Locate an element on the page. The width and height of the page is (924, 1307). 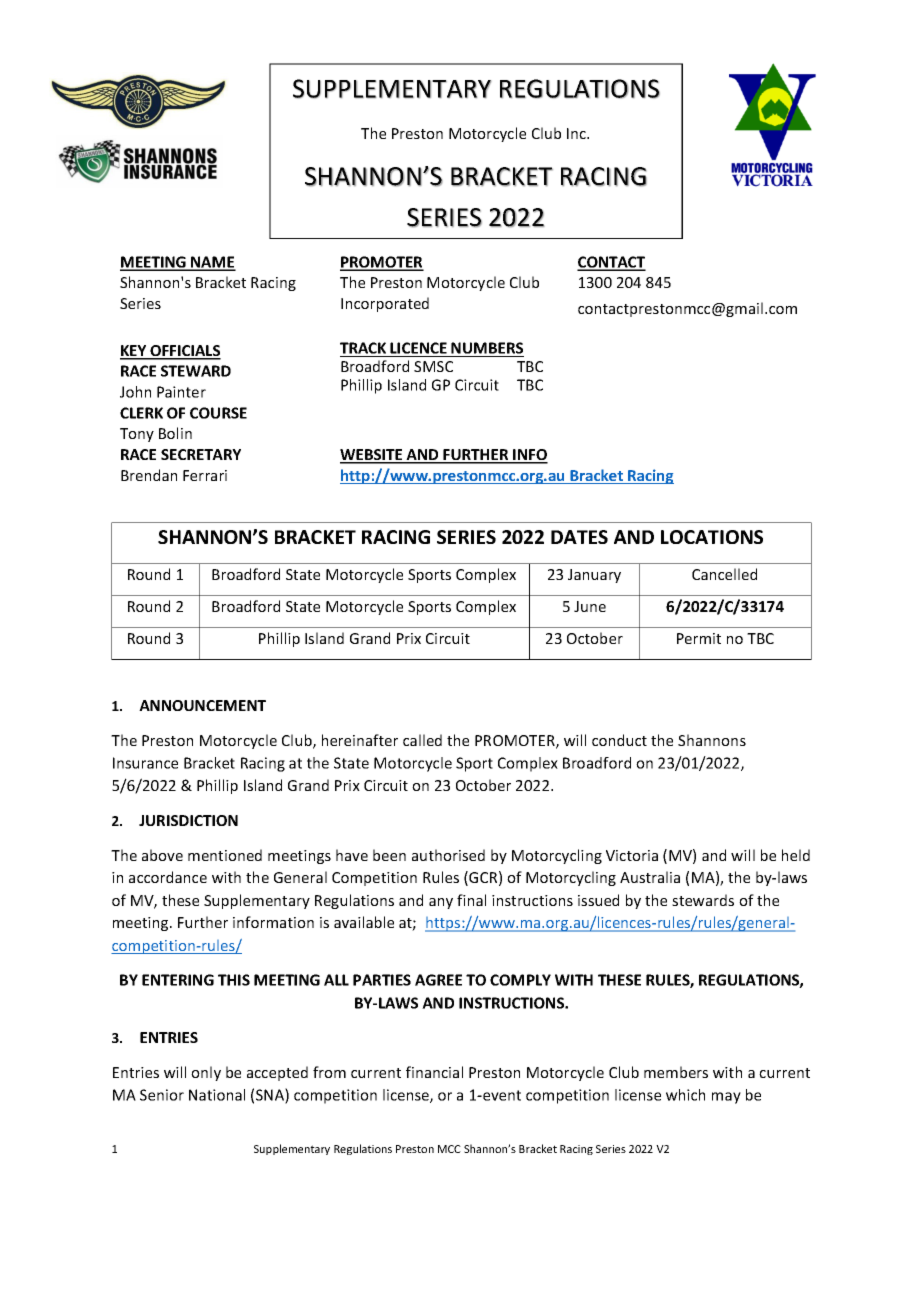
Incorporated is located at coordinates (385, 304).
